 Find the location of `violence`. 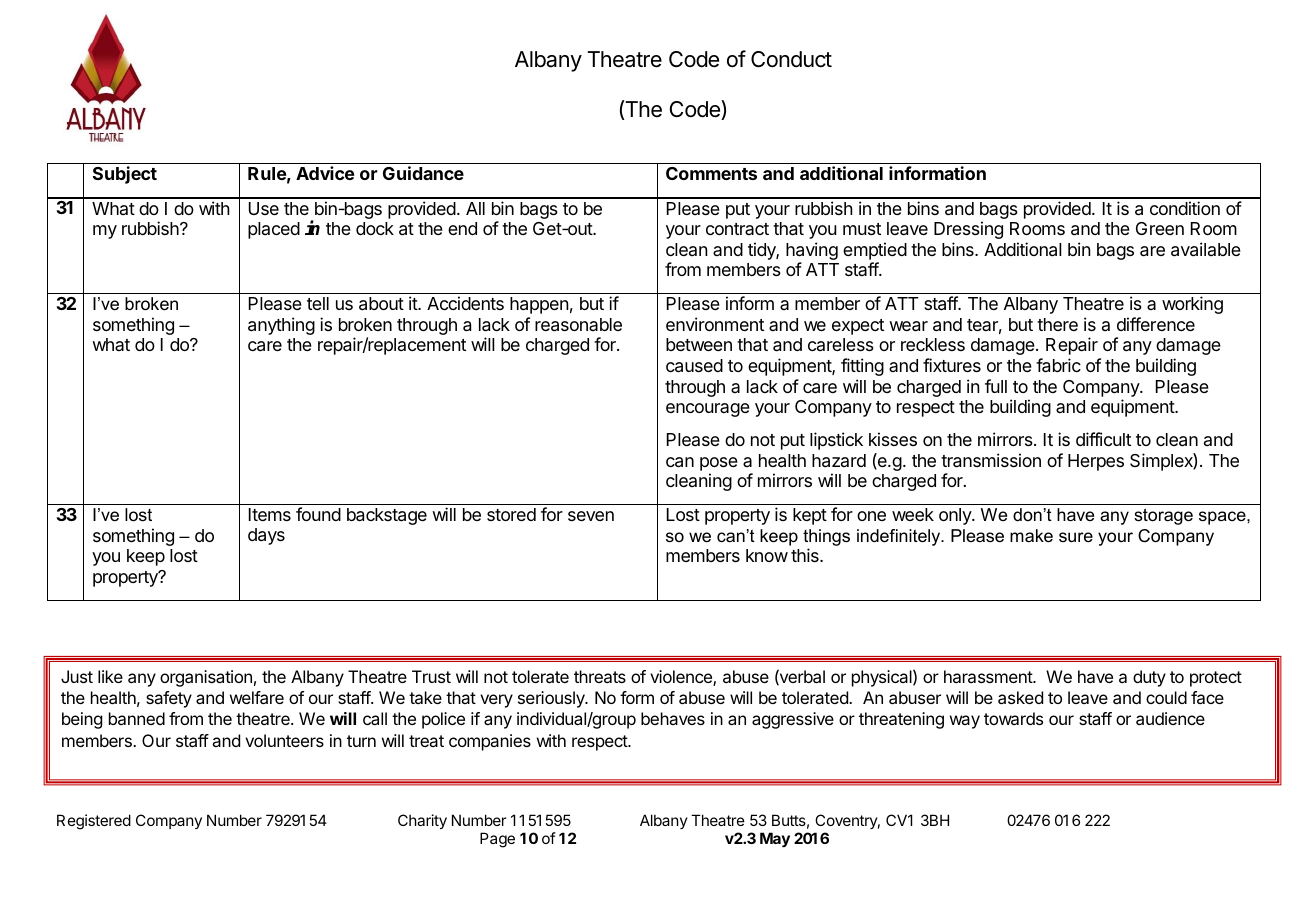

violence is located at coordinates (682, 678).
